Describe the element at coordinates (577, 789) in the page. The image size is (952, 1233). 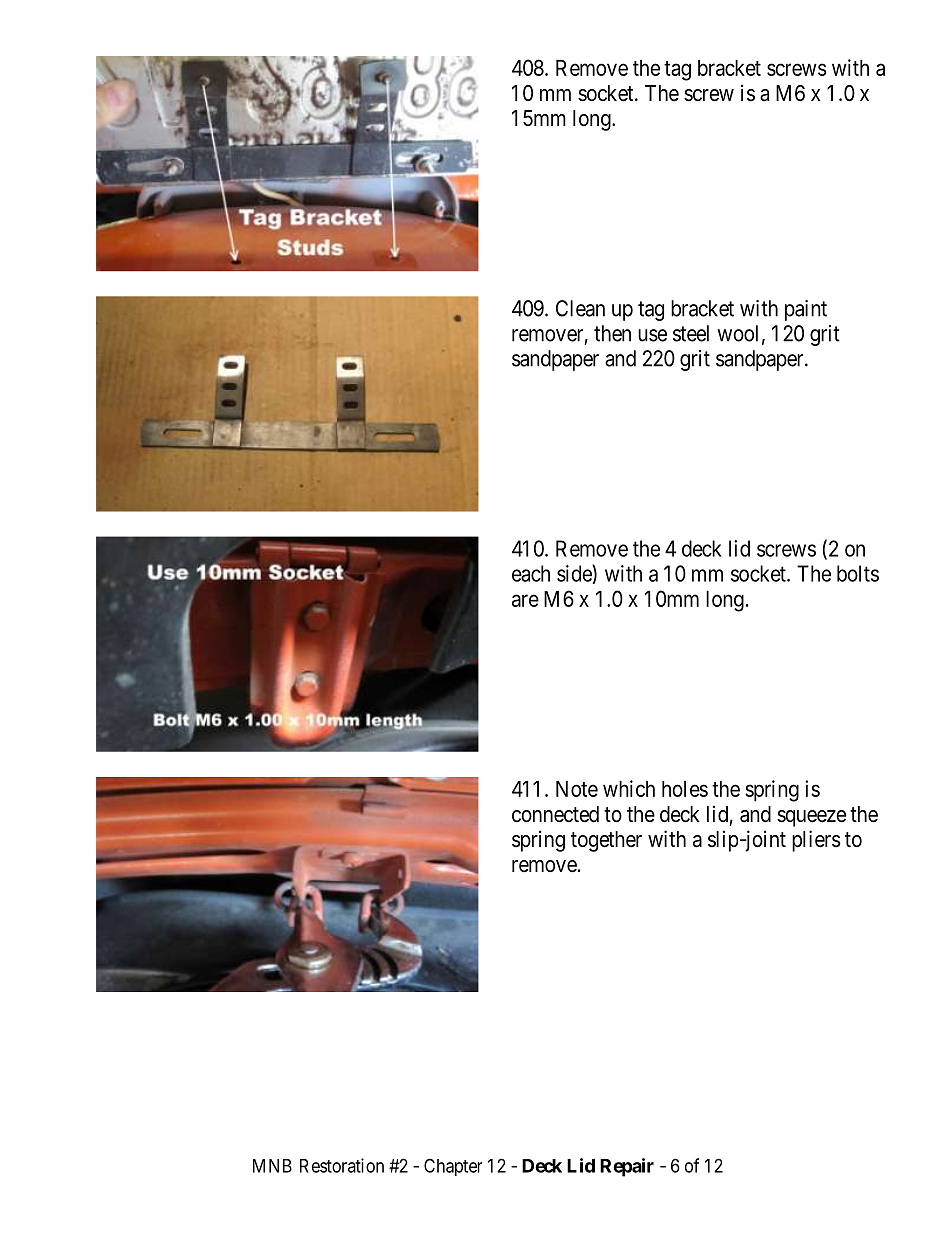
I see `Note` at that location.
